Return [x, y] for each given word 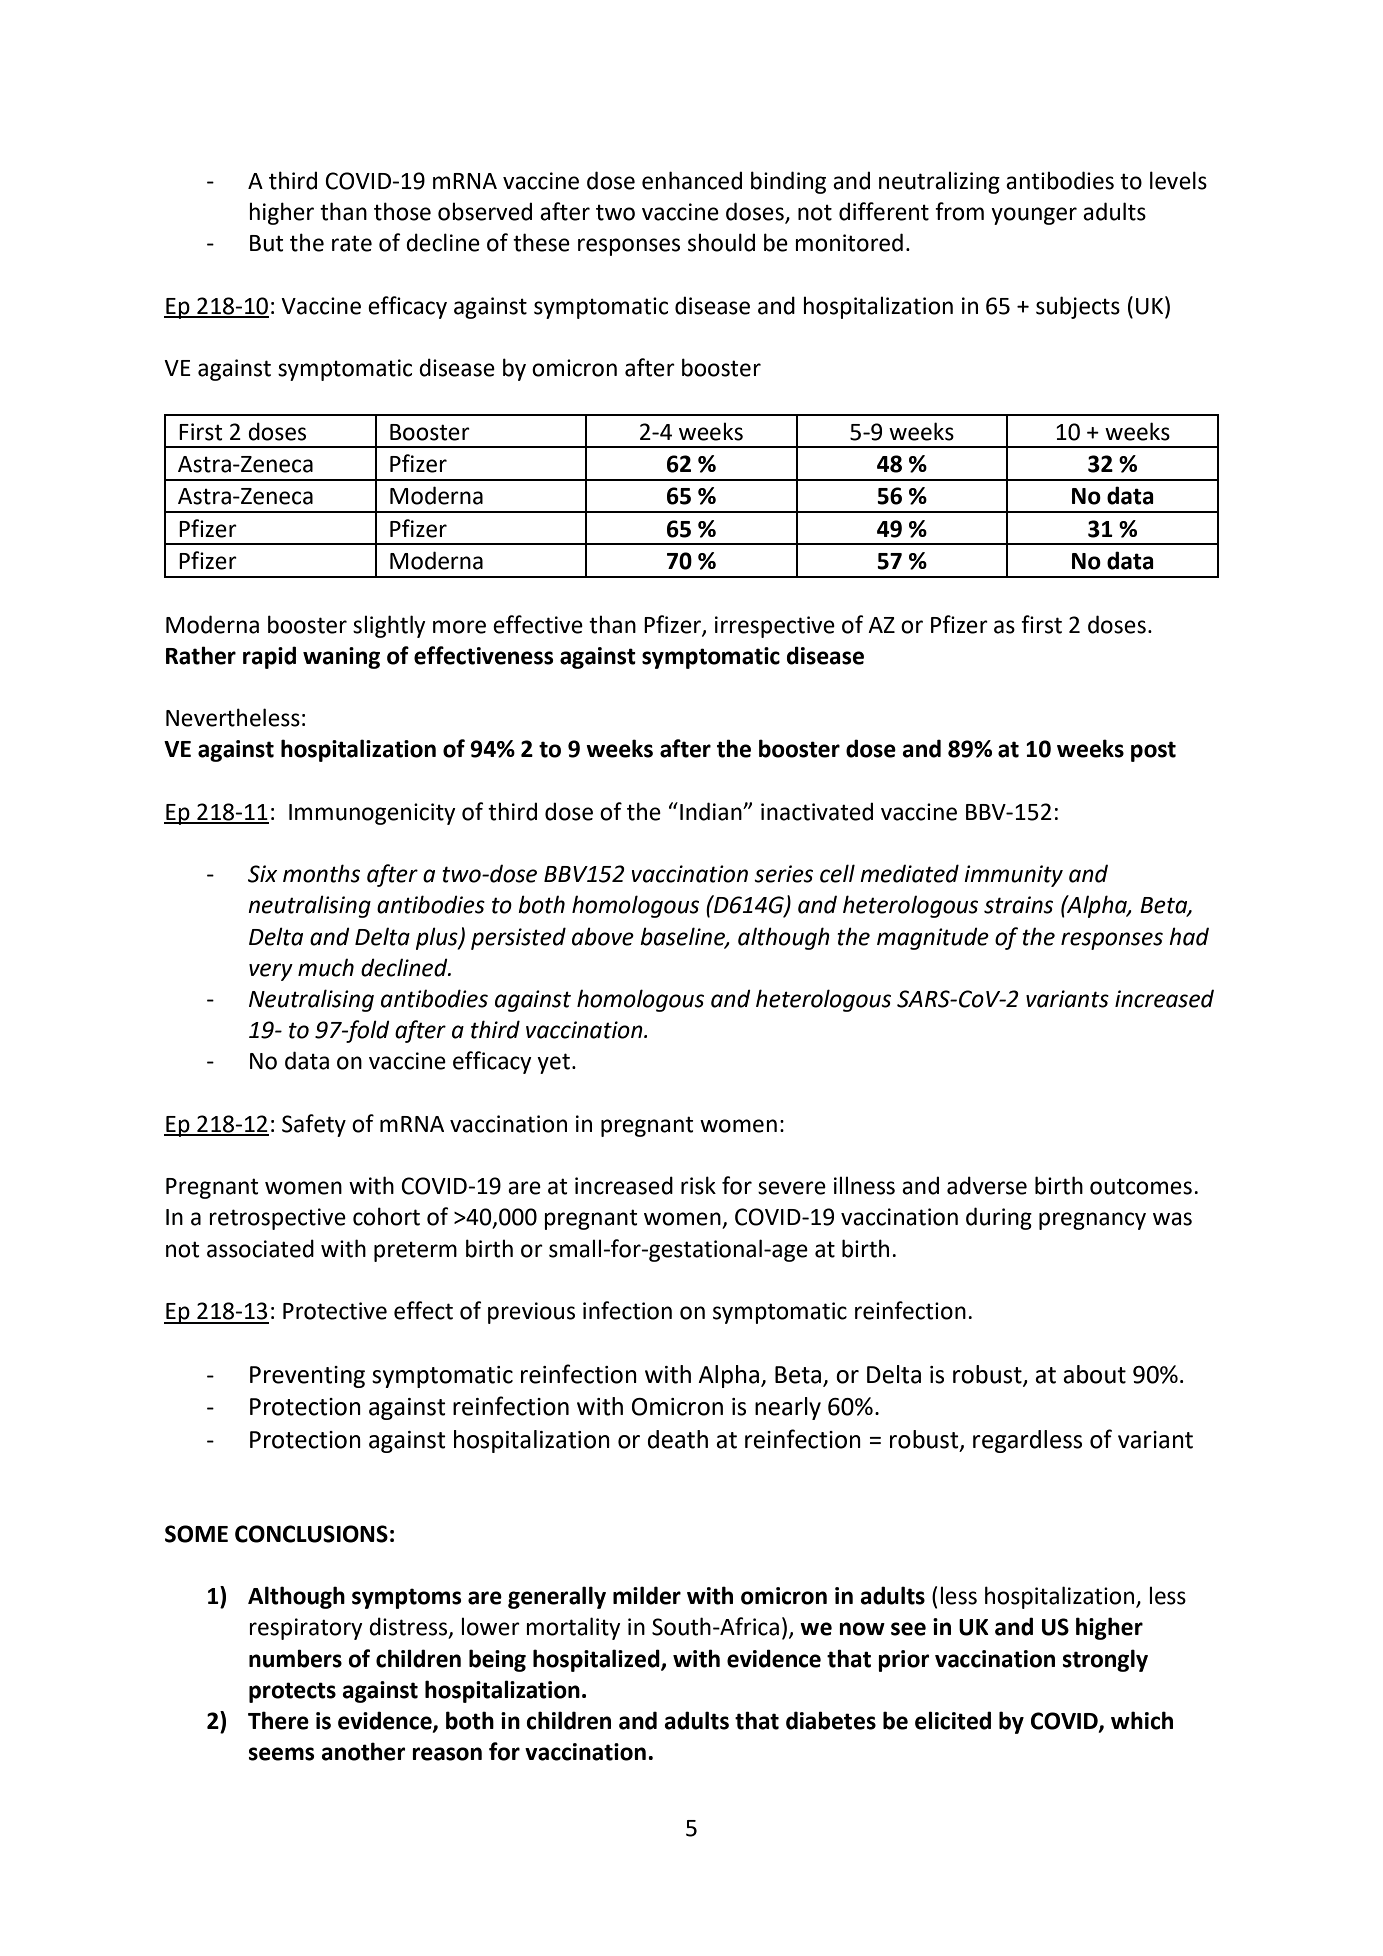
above [603, 936]
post [1153, 751]
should [721, 242]
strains [1018, 905]
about [1094, 1374]
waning [341, 658]
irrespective [775, 627]
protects [292, 1692]
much [326, 967]
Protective [335, 1311]
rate [352, 243]
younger [1034, 216]
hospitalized [597, 1660]
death [678, 1439]
